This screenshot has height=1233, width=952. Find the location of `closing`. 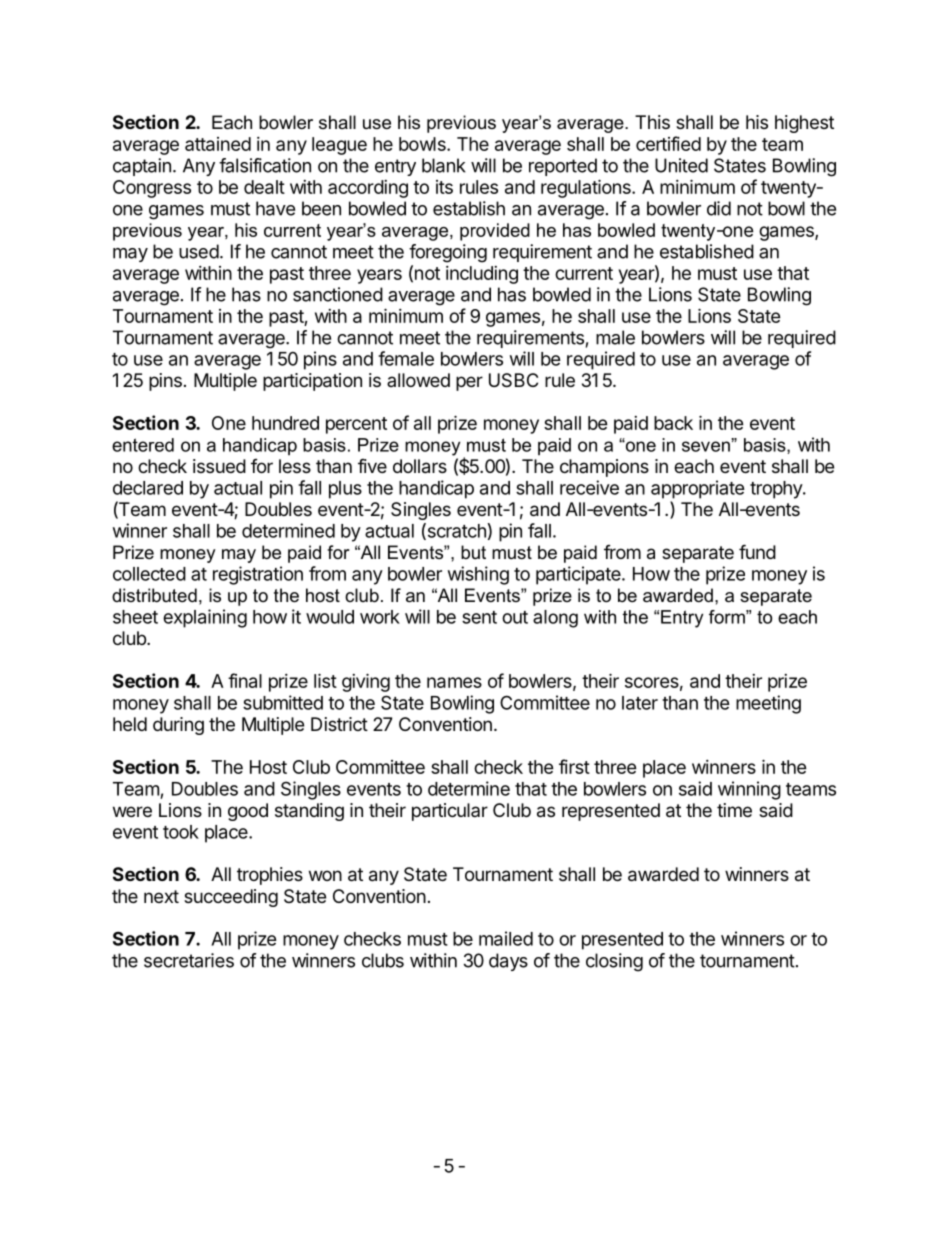

closing is located at coordinates (614, 962).
